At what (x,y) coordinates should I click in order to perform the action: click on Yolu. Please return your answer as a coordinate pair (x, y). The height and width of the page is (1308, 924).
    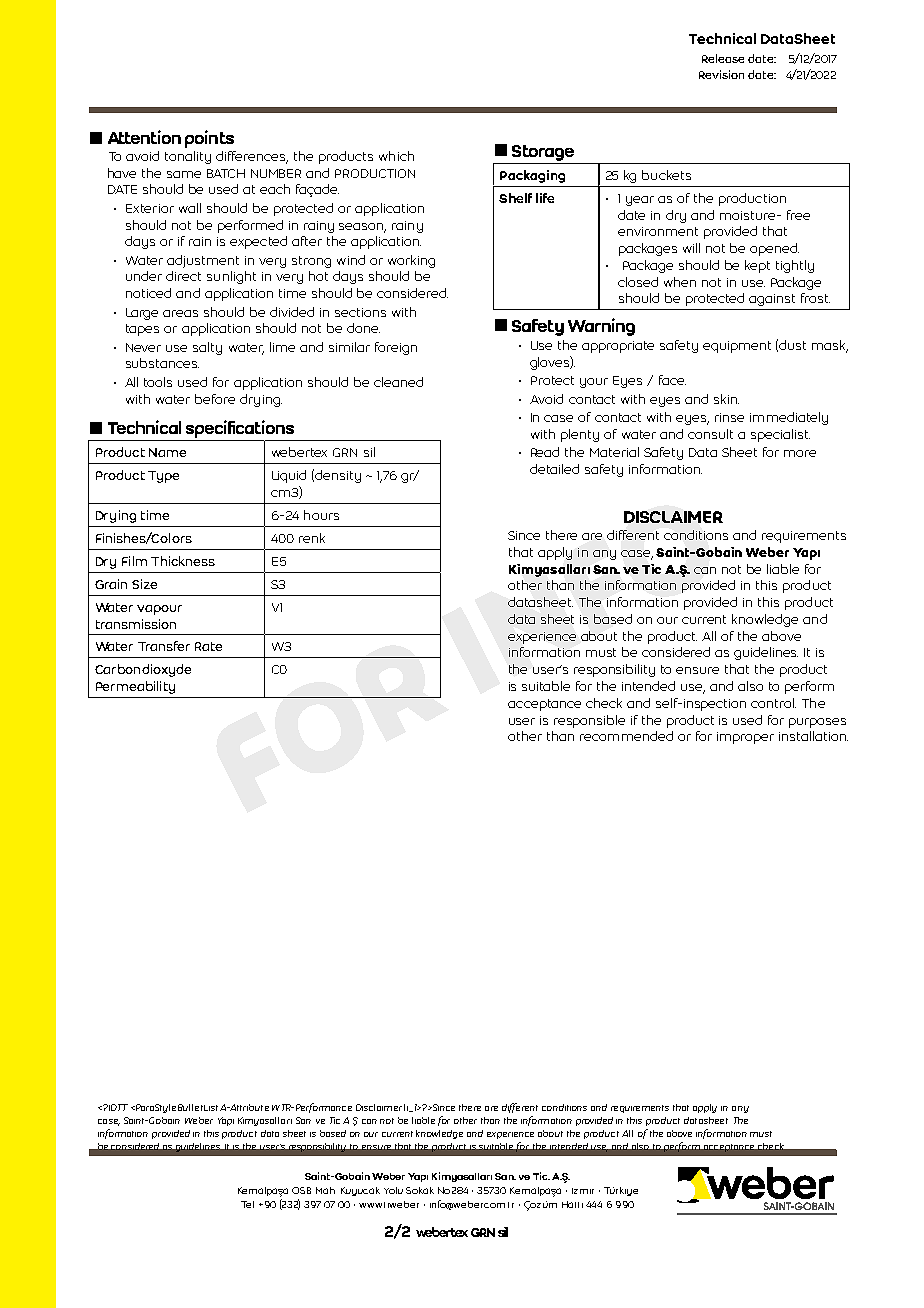
    Looking at the image, I should click on (393, 1190).
